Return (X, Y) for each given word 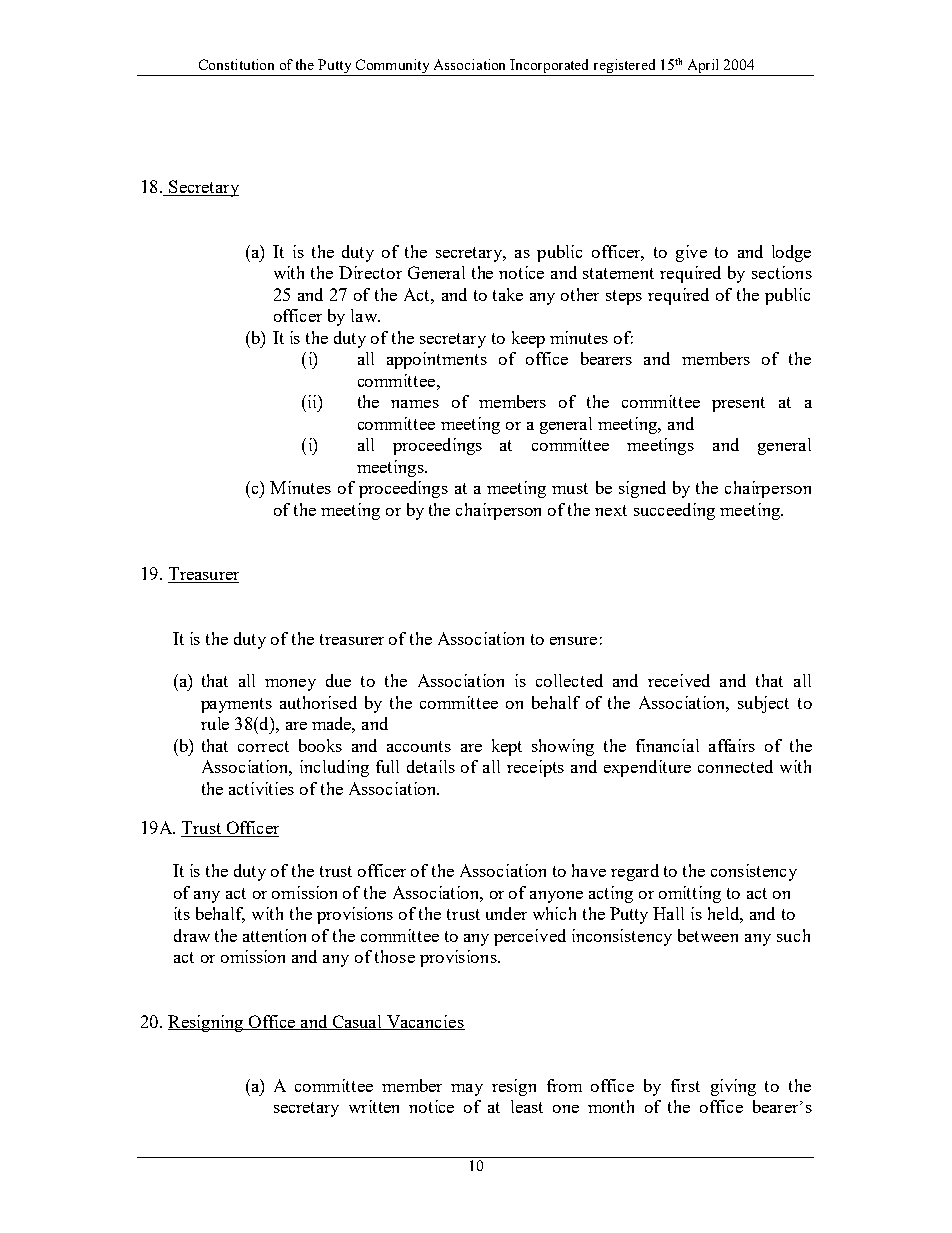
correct (263, 746)
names (415, 404)
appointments (437, 360)
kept (507, 747)
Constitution (236, 64)
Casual (357, 1022)
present (738, 404)
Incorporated (550, 67)
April (703, 67)
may (467, 1090)
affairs (732, 745)
